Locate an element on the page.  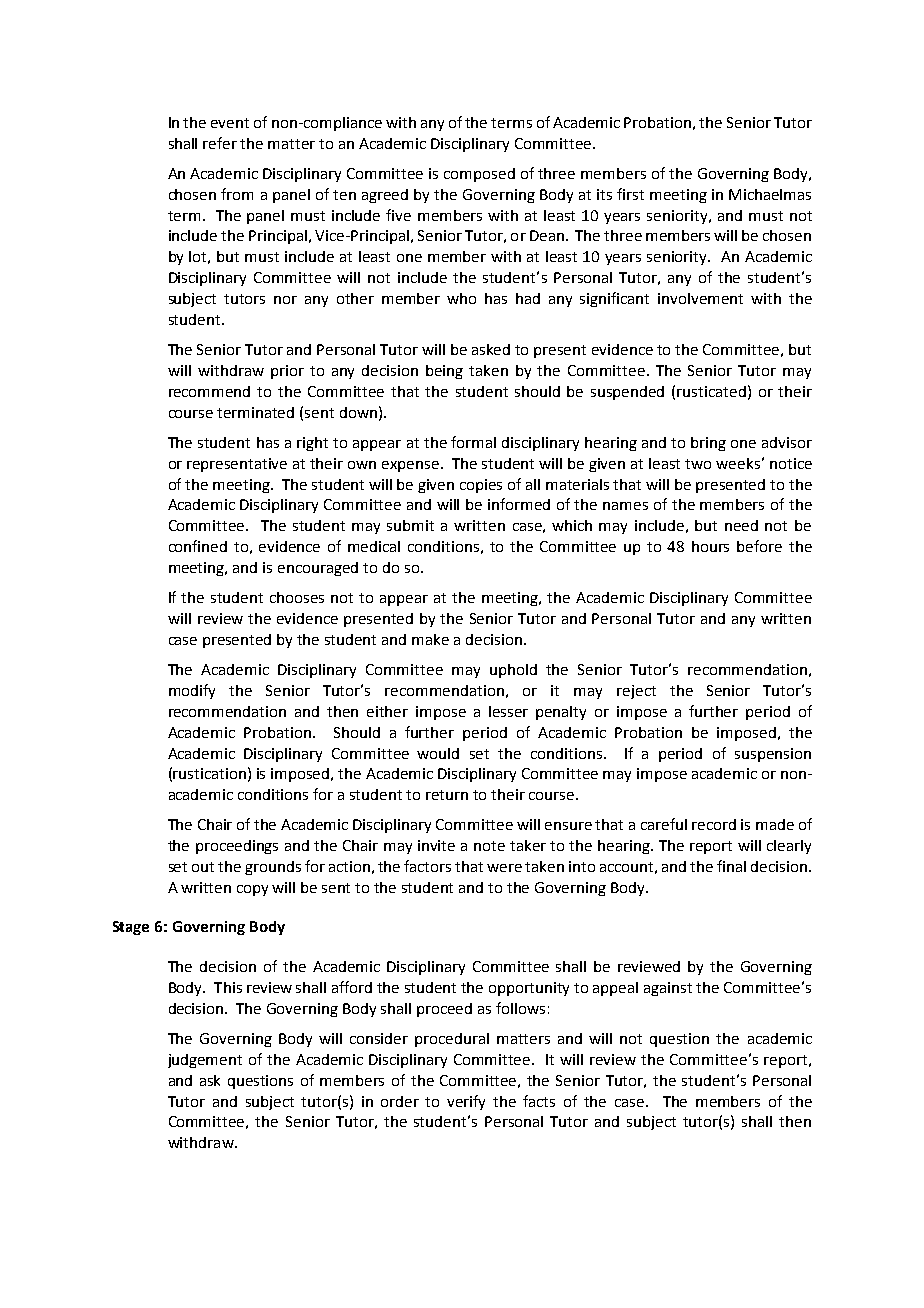
composed is located at coordinates (479, 175).
